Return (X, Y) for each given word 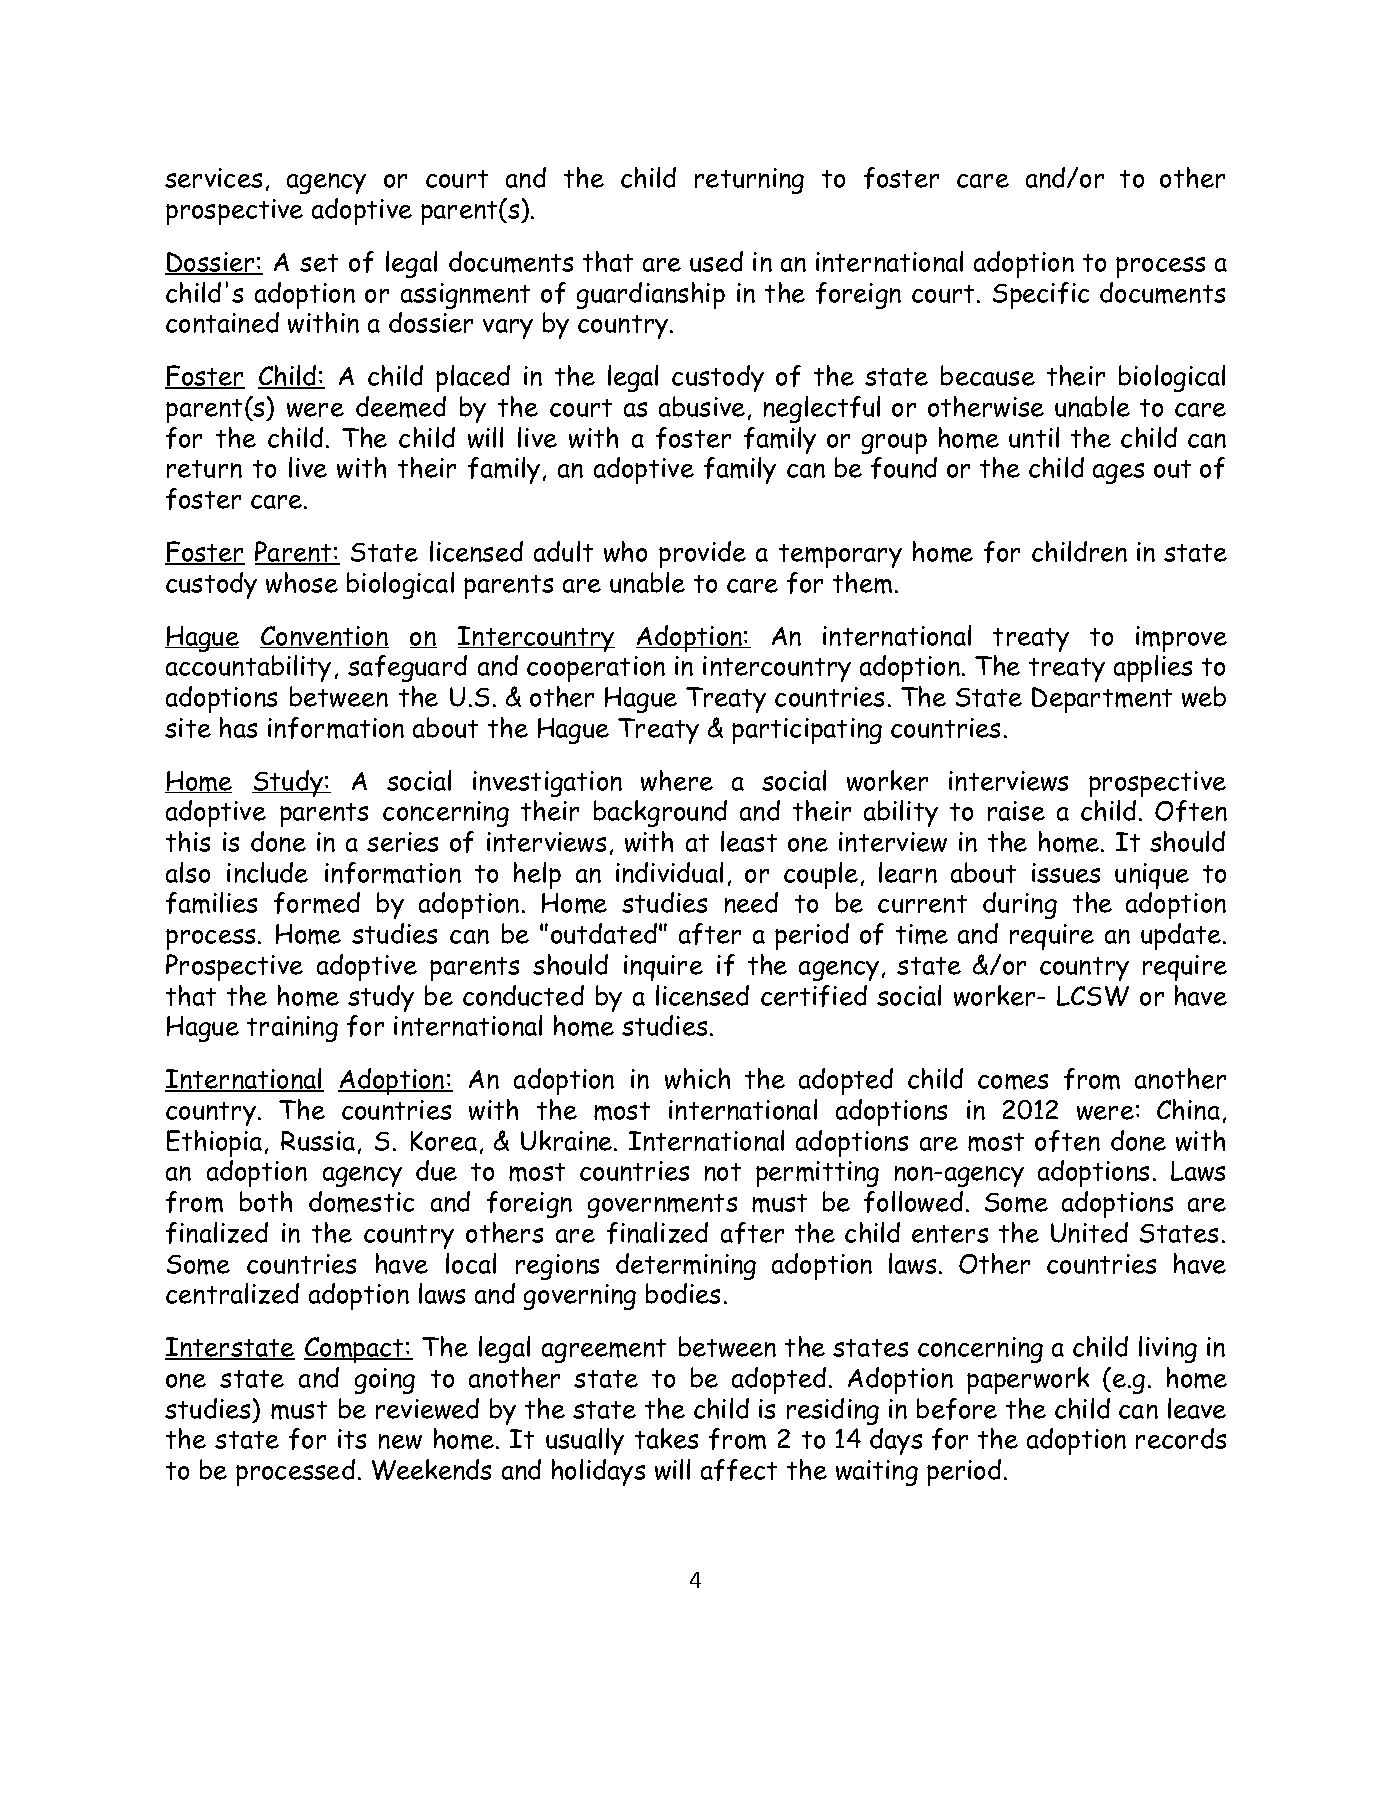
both (266, 1201)
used (716, 261)
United (1089, 1232)
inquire (663, 968)
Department (1102, 700)
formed (317, 903)
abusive (702, 406)
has (238, 727)
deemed (401, 407)
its (352, 1439)
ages (1118, 473)
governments (662, 1206)
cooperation (596, 669)
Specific (1041, 295)
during (1020, 905)
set (319, 263)
